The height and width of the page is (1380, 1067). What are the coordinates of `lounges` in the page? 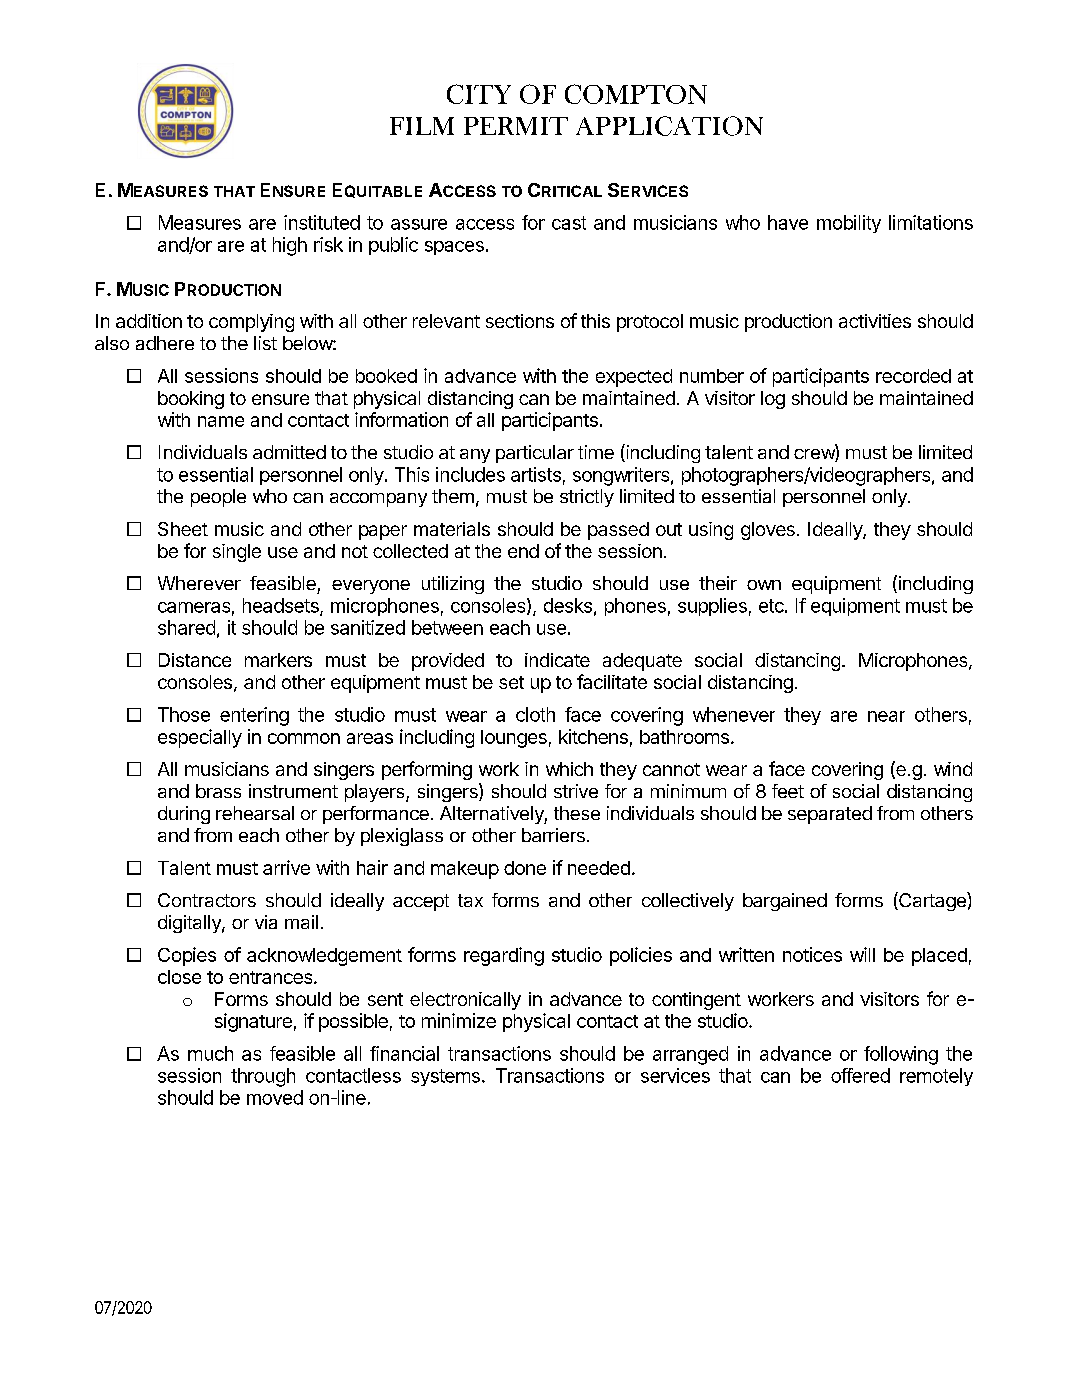 It's located at (514, 739).
